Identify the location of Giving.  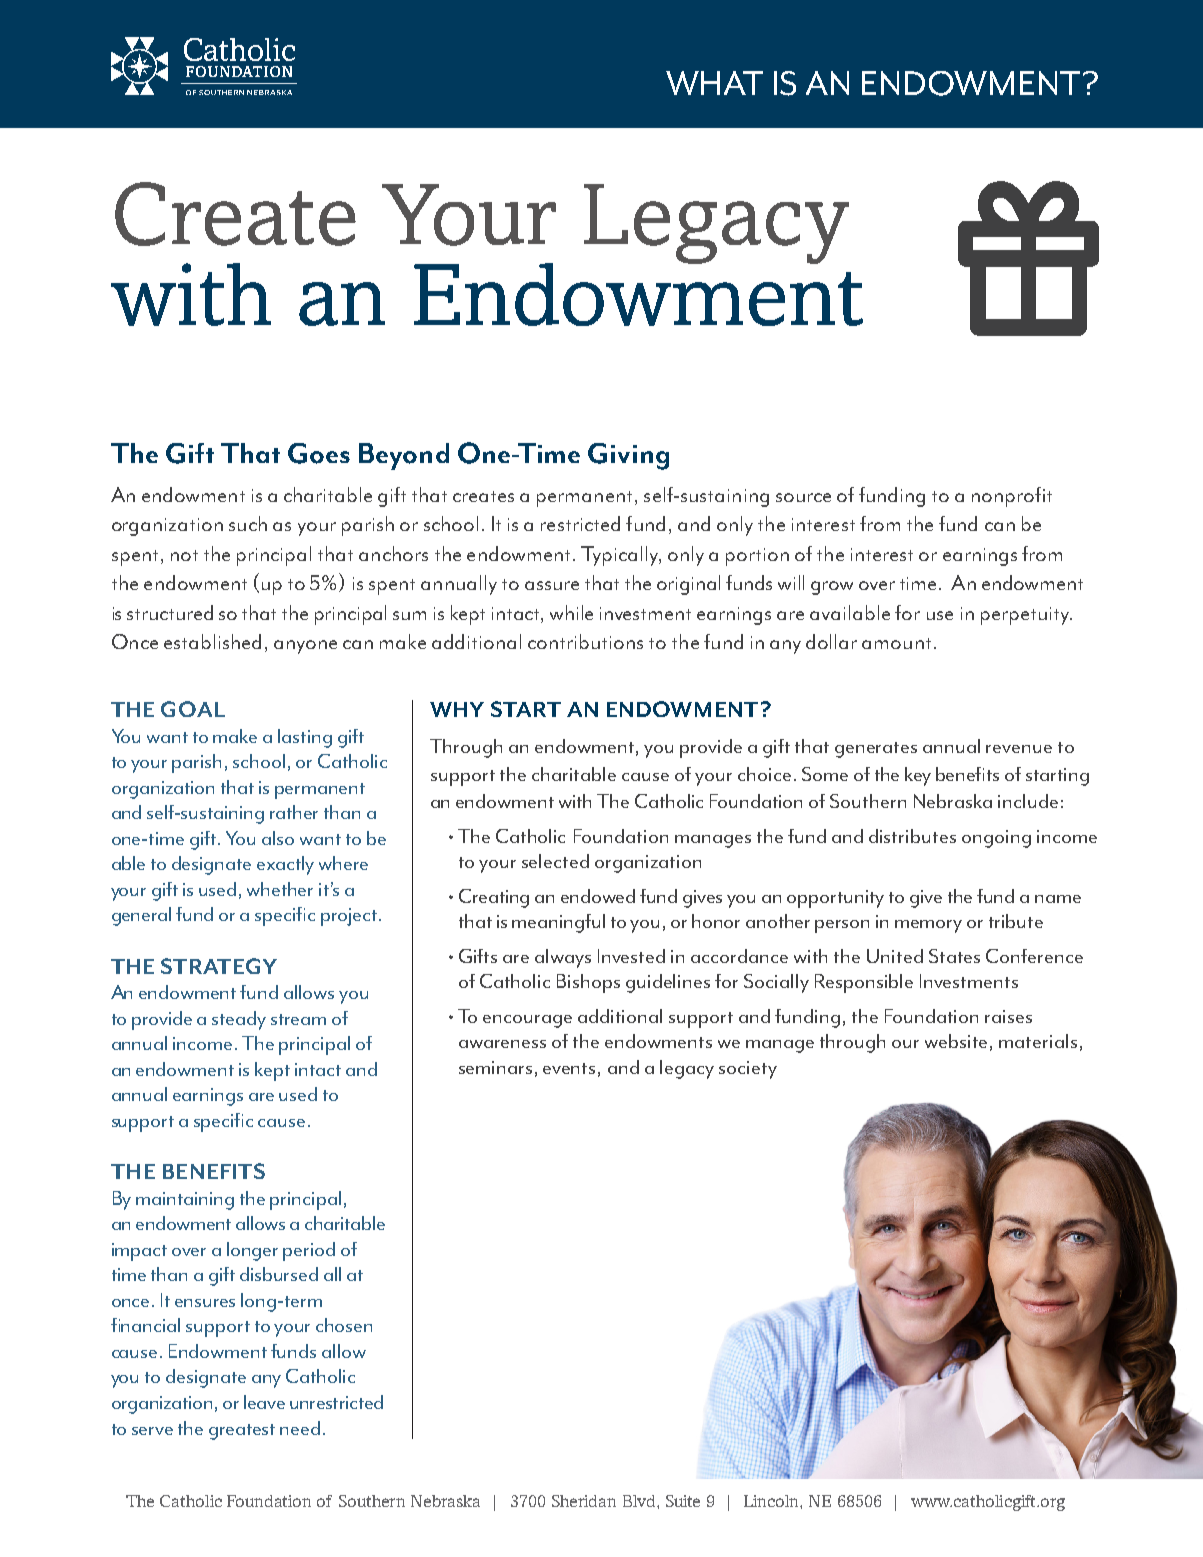
(628, 456).
